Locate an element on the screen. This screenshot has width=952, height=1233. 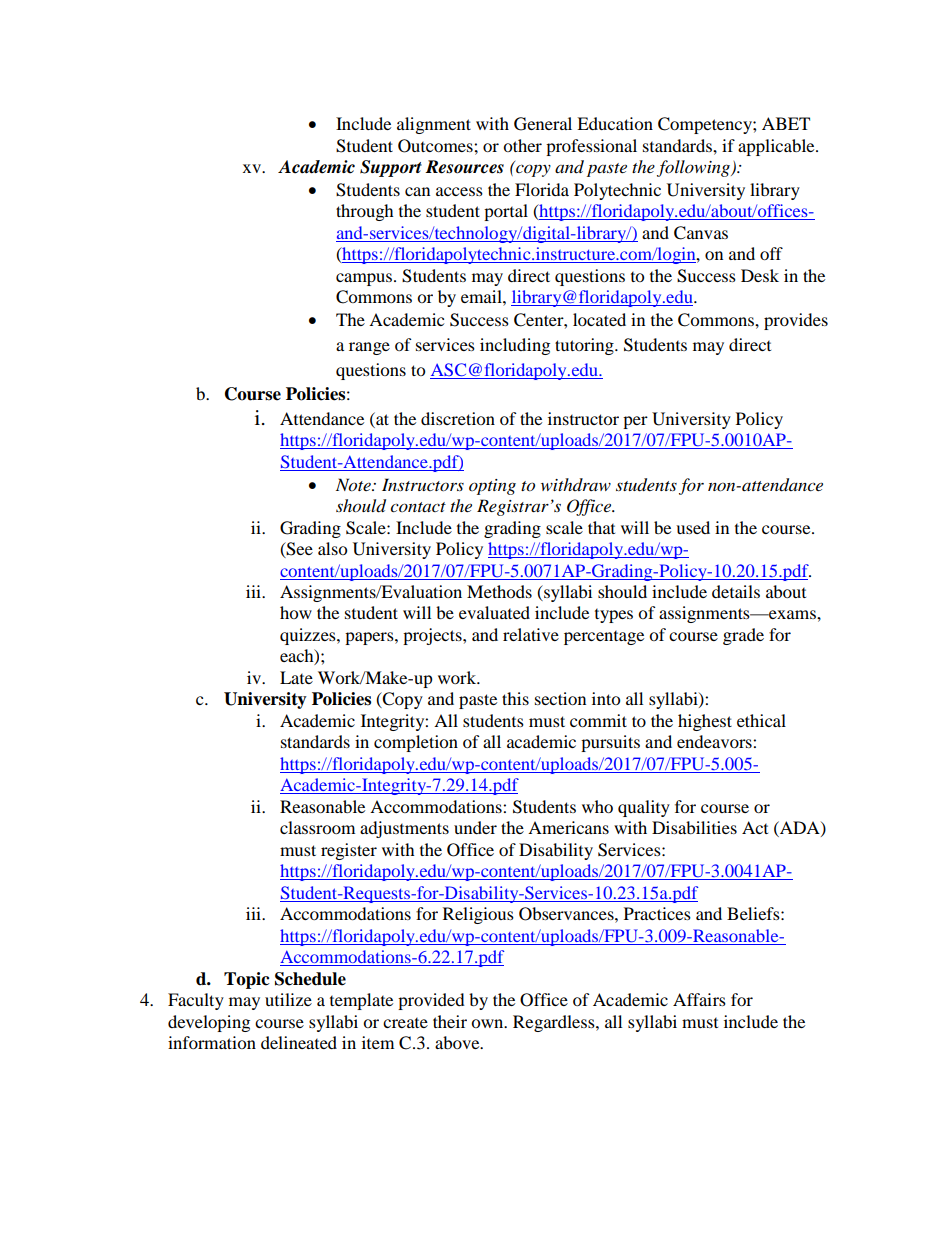
Disabilities is located at coordinates (694, 827).
